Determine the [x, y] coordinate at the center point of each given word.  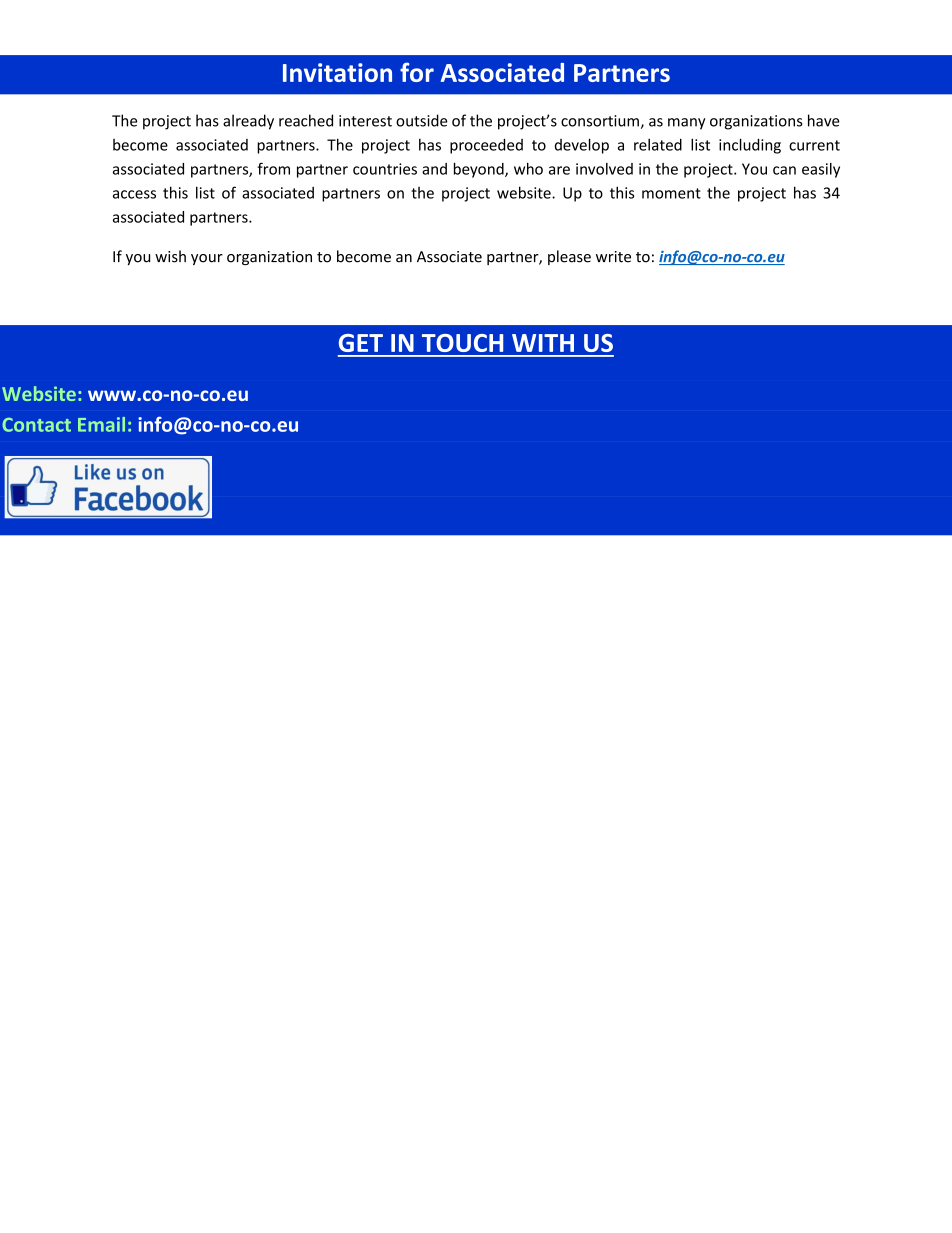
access [134, 194]
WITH [543, 343]
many [687, 124]
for [417, 72]
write [613, 257]
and [434, 169]
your [207, 259]
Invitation [337, 72]
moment [671, 193]
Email [101, 424]
